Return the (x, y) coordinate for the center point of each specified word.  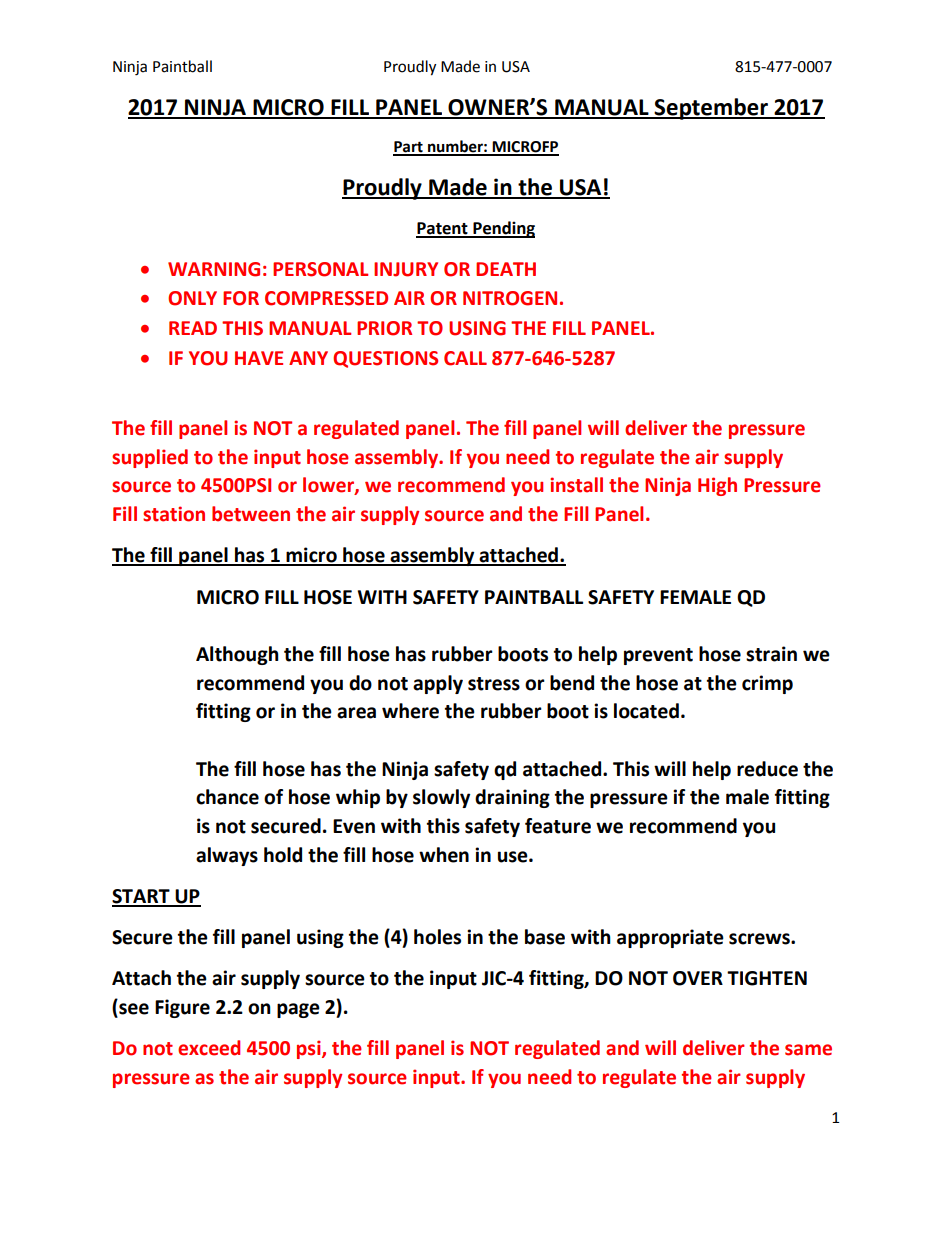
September (711, 109)
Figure (182, 1008)
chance (227, 797)
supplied (150, 458)
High (717, 486)
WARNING (214, 269)
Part (409, 148)
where (410, 711)
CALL (465, 358)
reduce (767, 769)
